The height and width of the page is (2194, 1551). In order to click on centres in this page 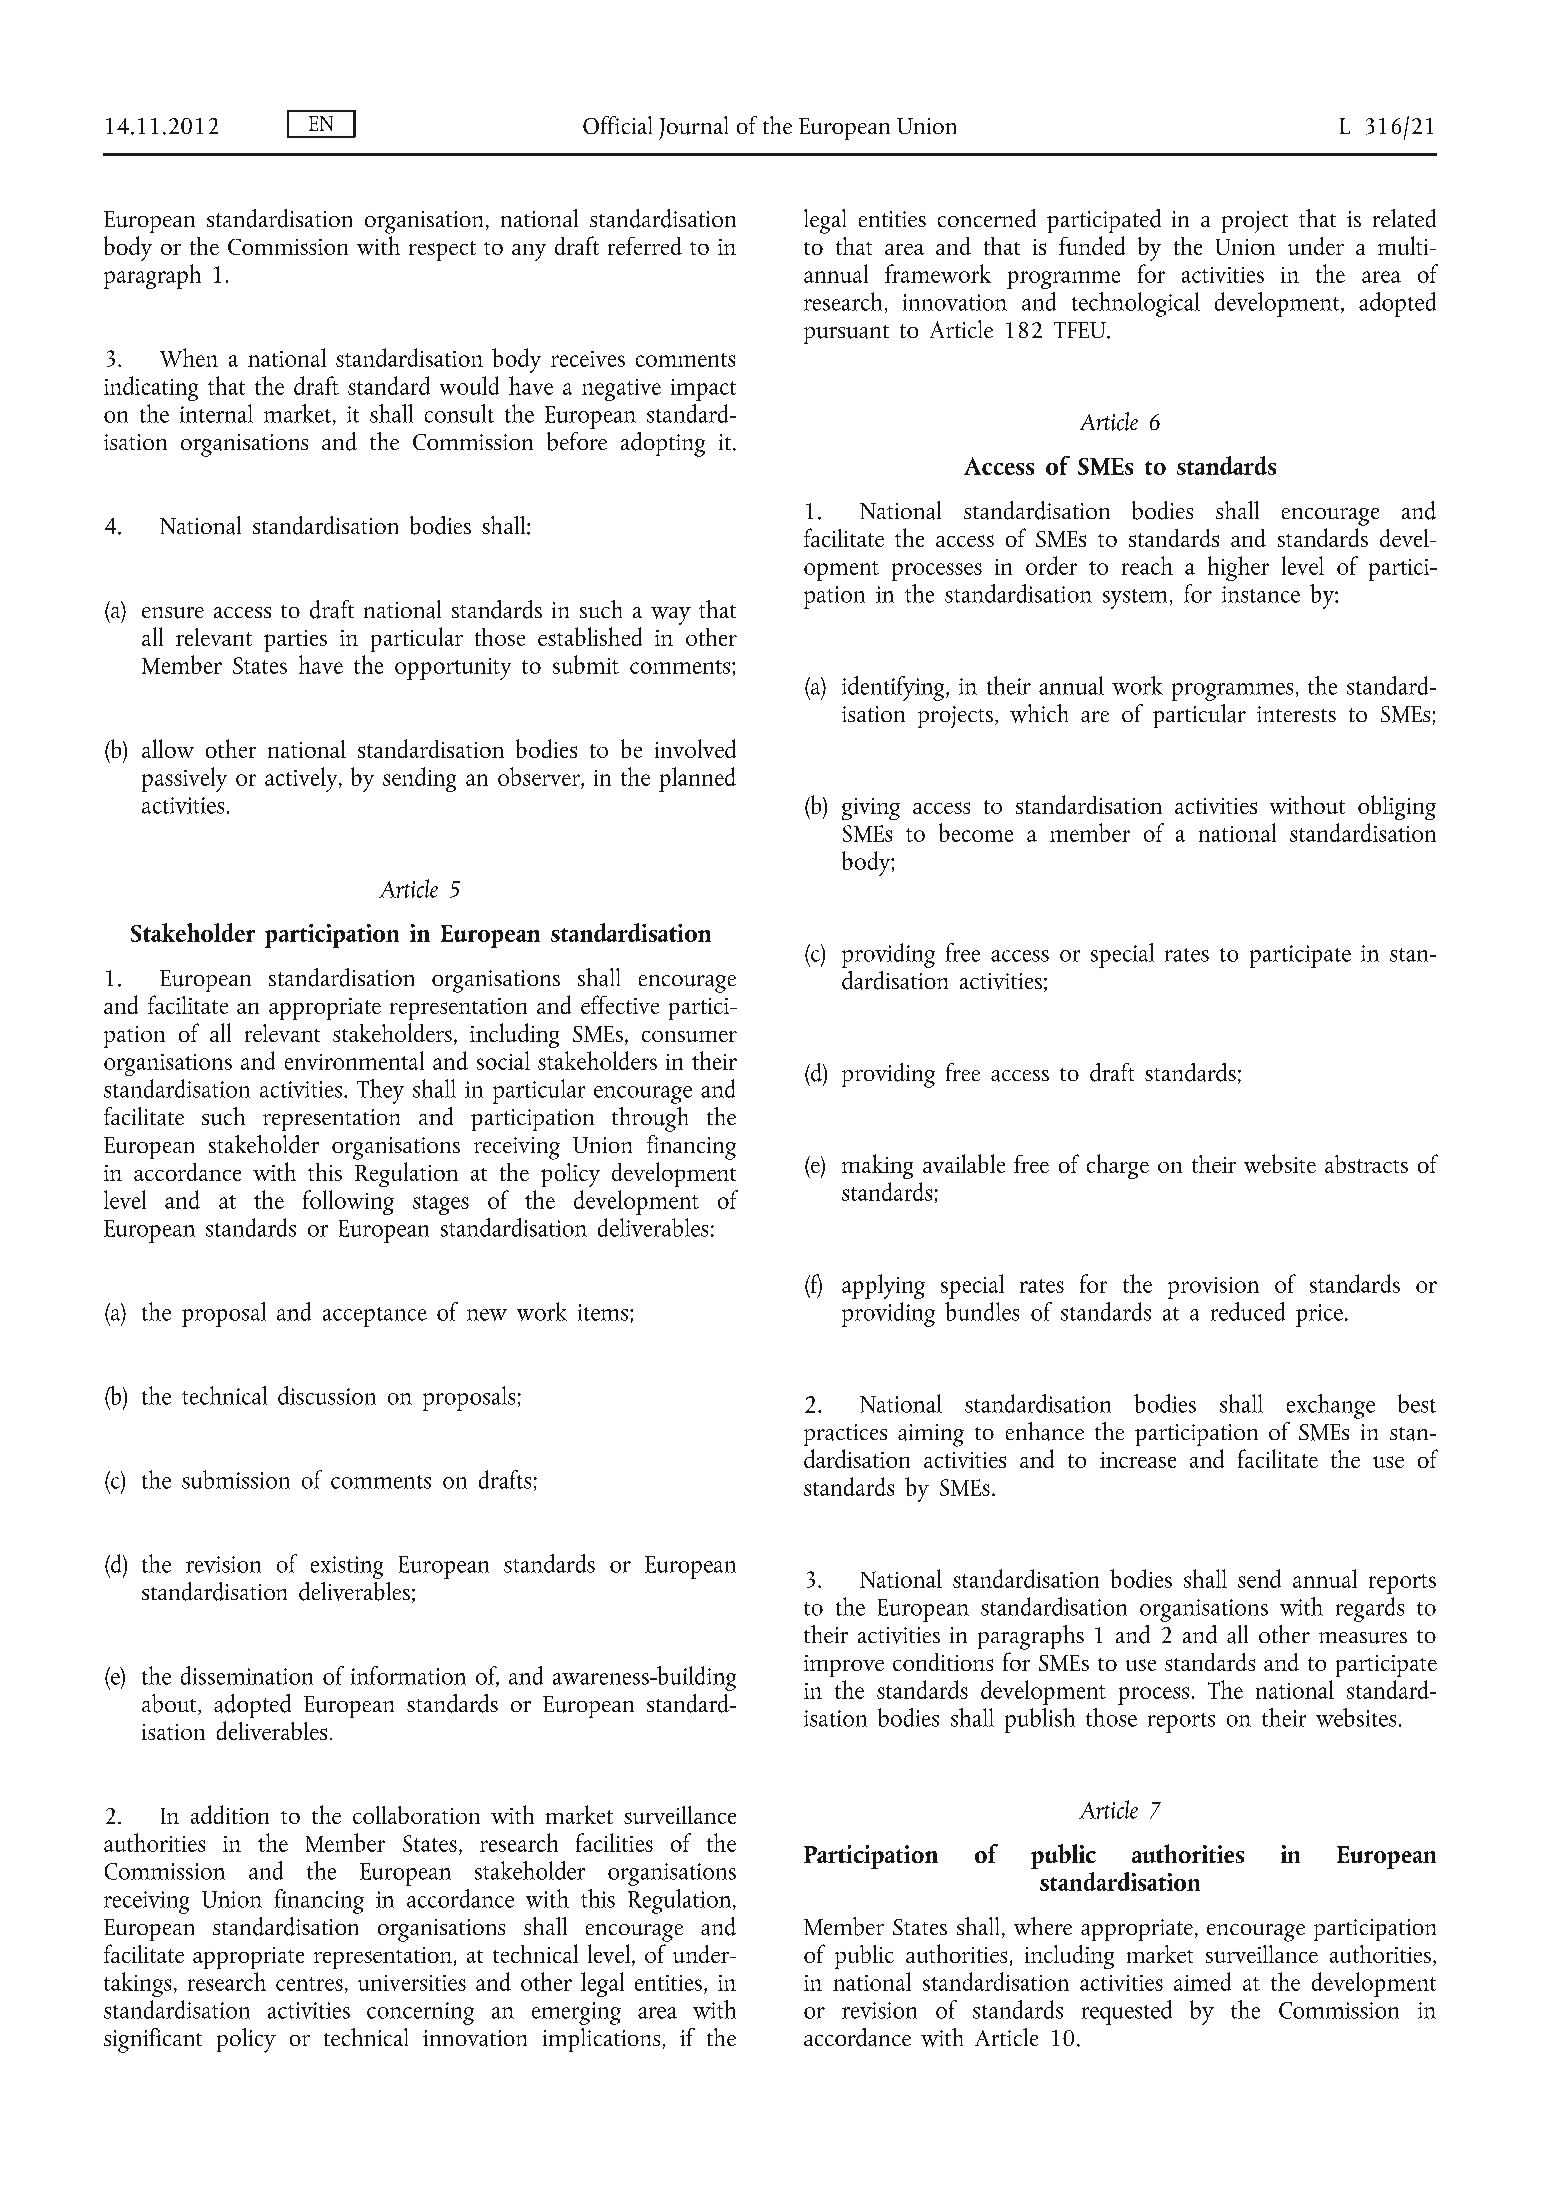, I will do `click(309, 1984)`.
